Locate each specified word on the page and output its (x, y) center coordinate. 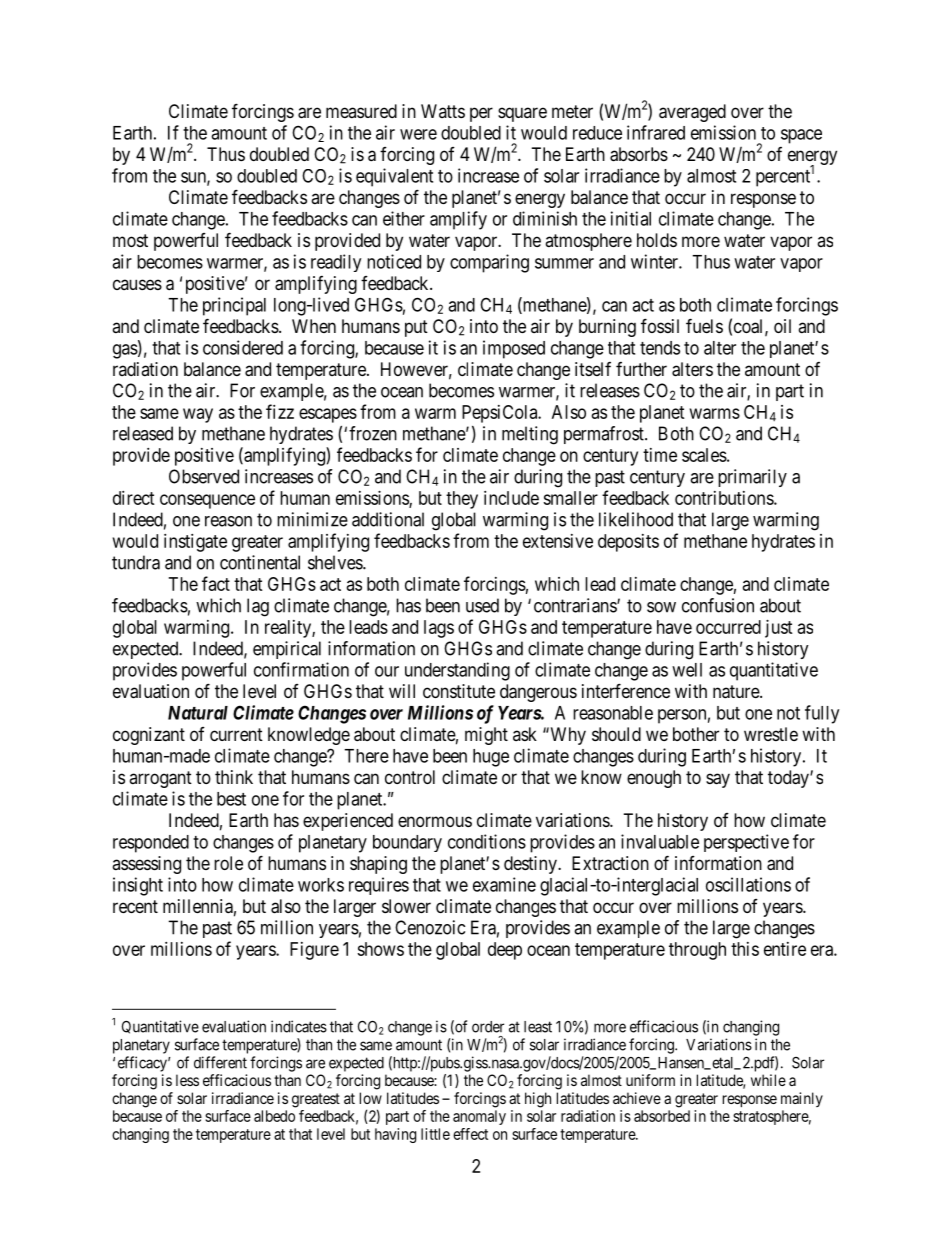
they (462, 500)
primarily (752, 478)
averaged (692, 113)
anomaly (479, 1117)
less (187, 1080)
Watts (443, 111)
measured (361, 111)
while (768, 1080)
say (718, 780)
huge (491, 758)
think (234, 777)
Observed (204, 476)
